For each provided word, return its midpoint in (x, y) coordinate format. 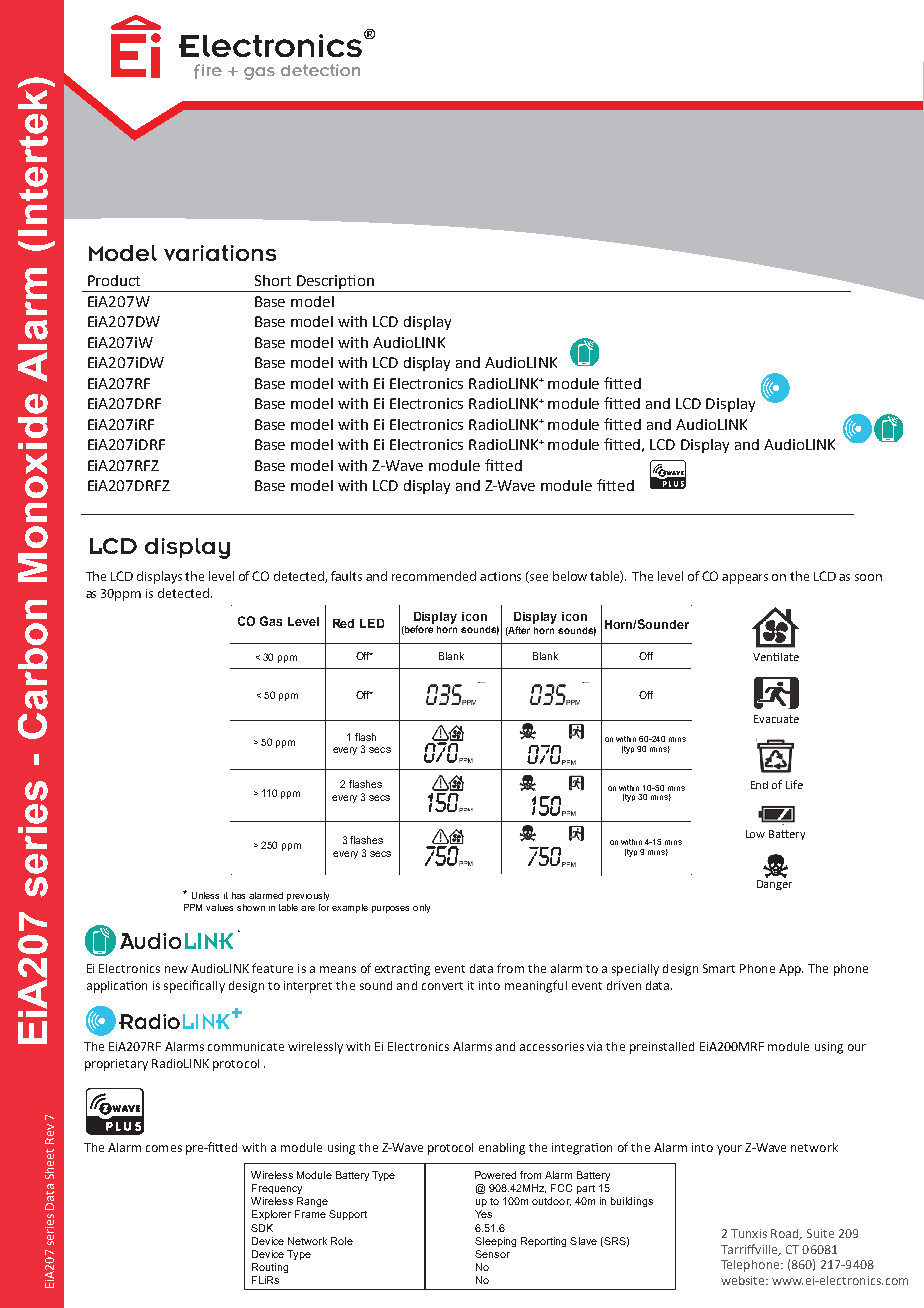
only (421, 908)
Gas (271, 621)
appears (745, 579)
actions (500, 576)
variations (220, 253)
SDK (262, 1228)
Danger (774, 885)
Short (273, 280)
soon (868, 577)
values (219, 907)
